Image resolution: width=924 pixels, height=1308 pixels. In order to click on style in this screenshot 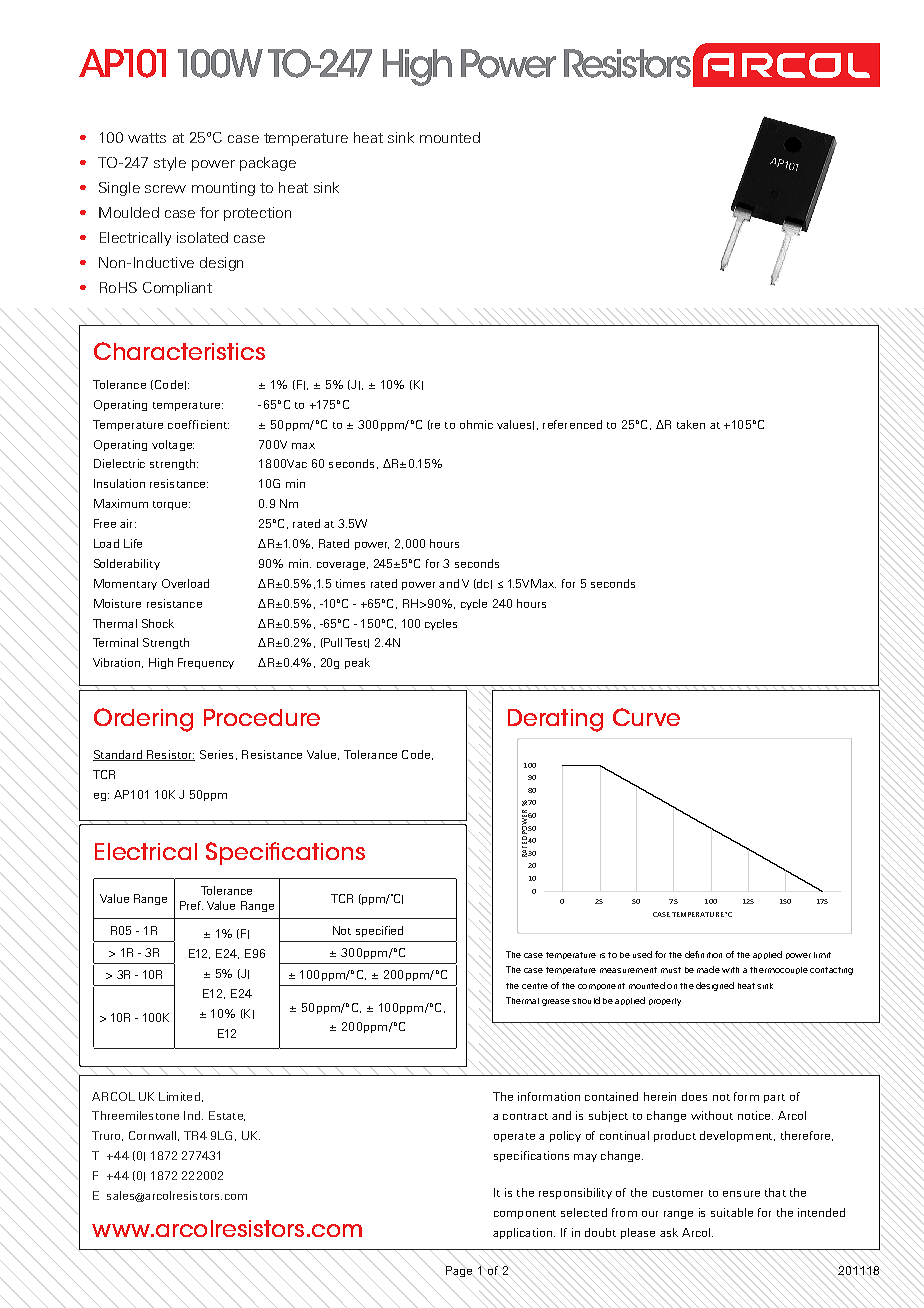, I will do `click(170, 164)`.
